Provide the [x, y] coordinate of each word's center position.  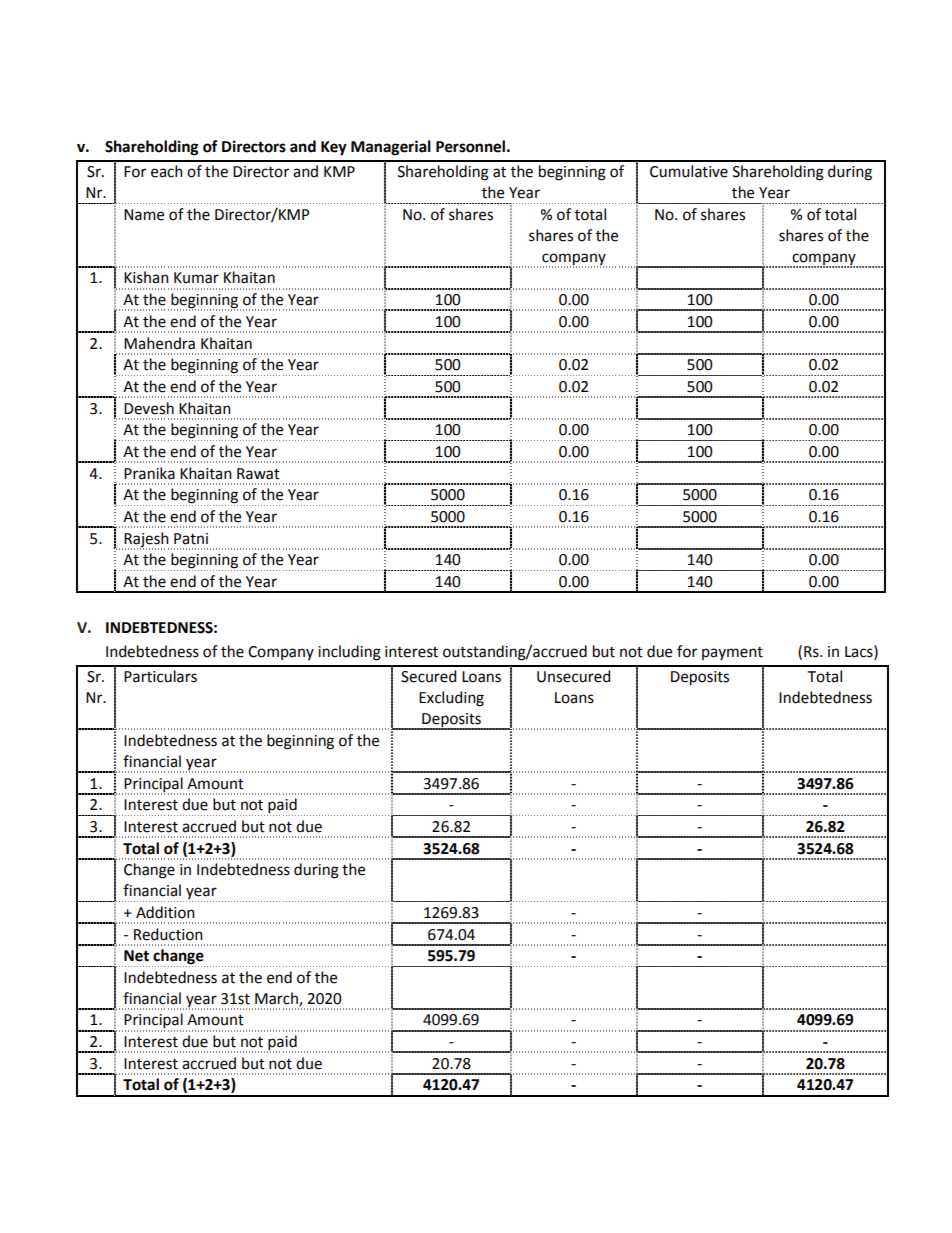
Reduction [168, 934]
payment [732, 653]
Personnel [470, 146]
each [167, 171]
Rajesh [146, 540]
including [349, 653]
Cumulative [689, 171]
